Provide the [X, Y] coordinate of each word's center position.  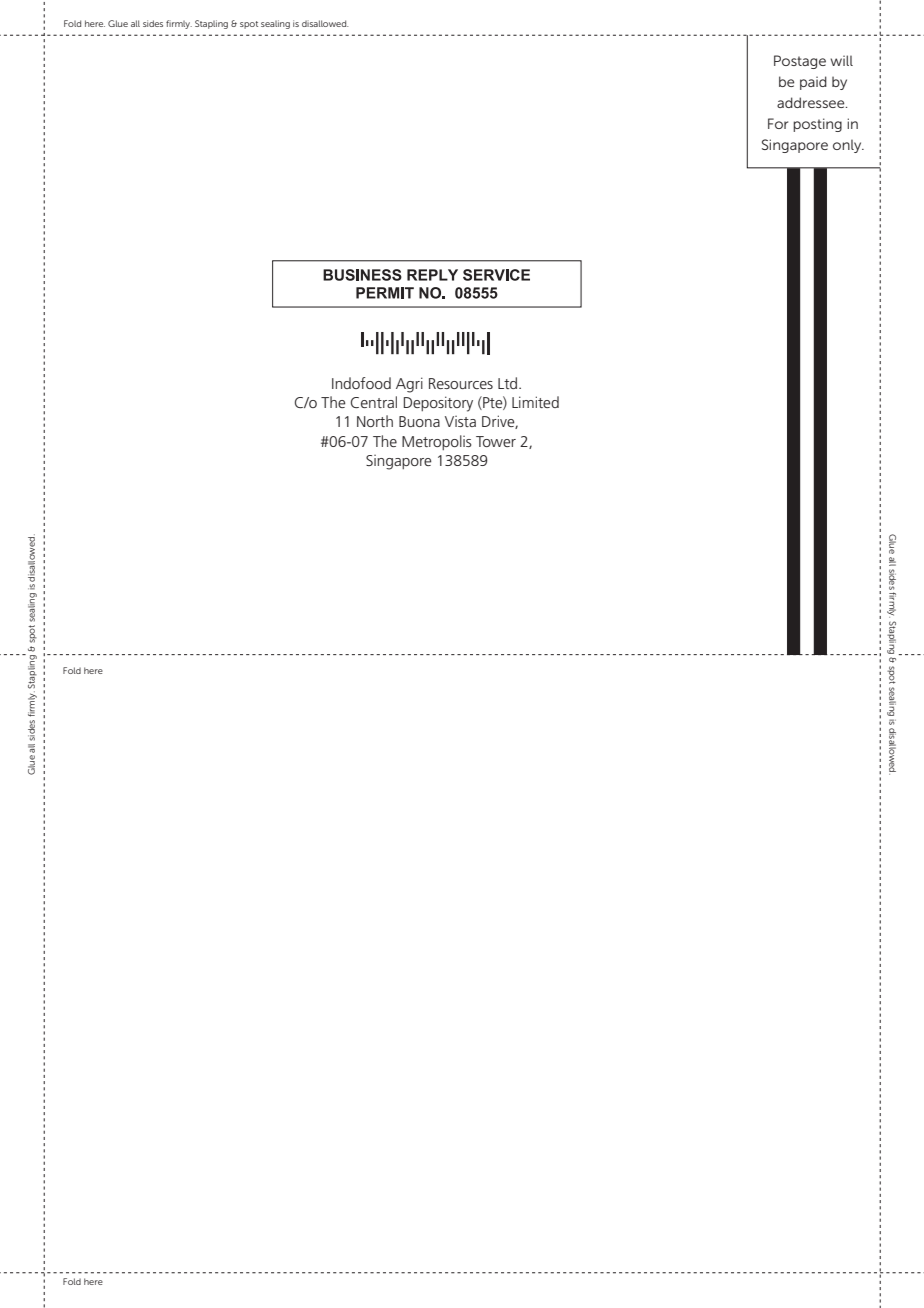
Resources [461, 383]
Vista [460, 421]
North [375, 421]
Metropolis [437, 442]
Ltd [509, 383]
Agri [409, 385]
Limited [535, 402]
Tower [496, 441]
